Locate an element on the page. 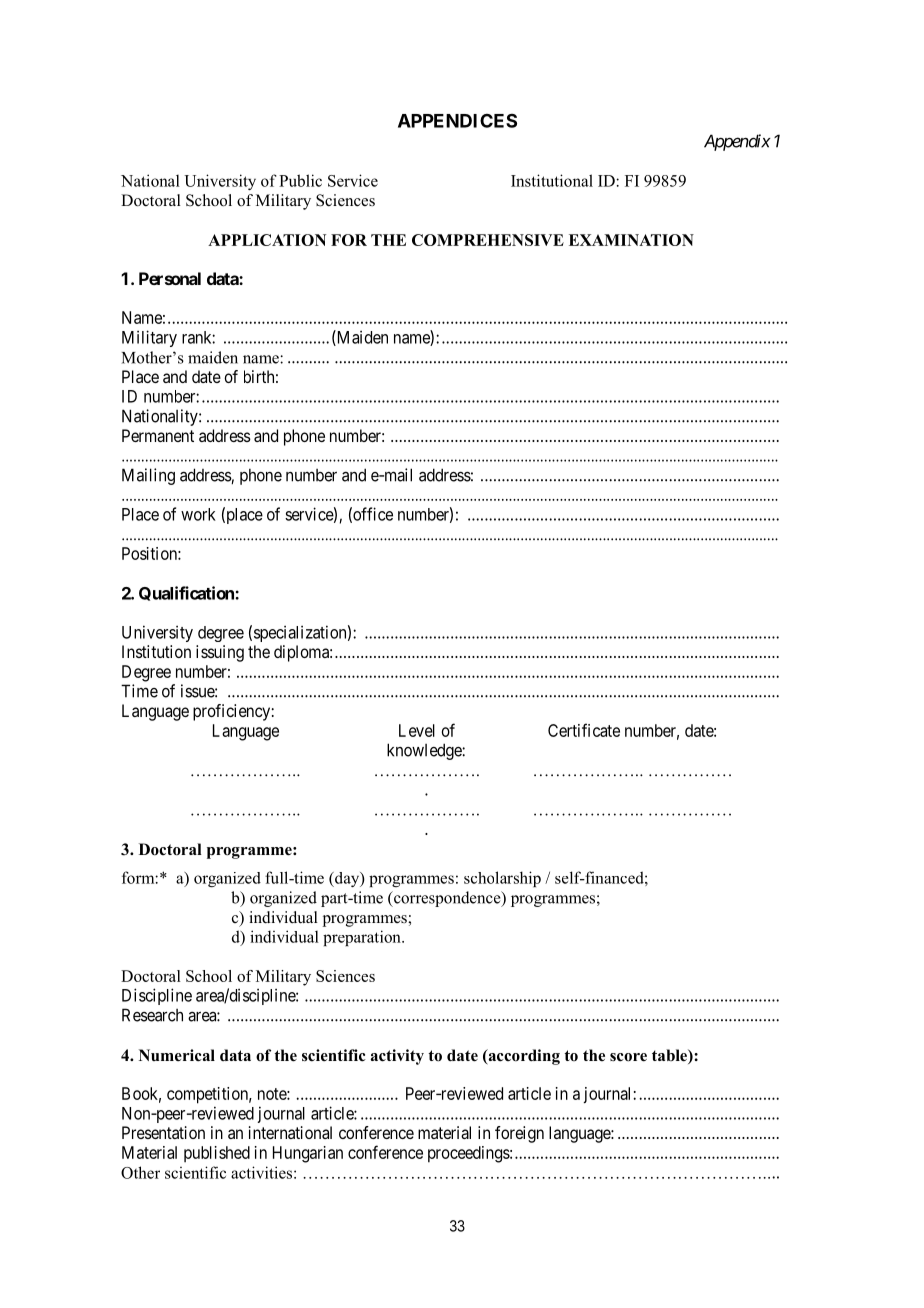 The width and height of the document is (924, 1308). APPENDICES is located at coordinates (457, 121).
